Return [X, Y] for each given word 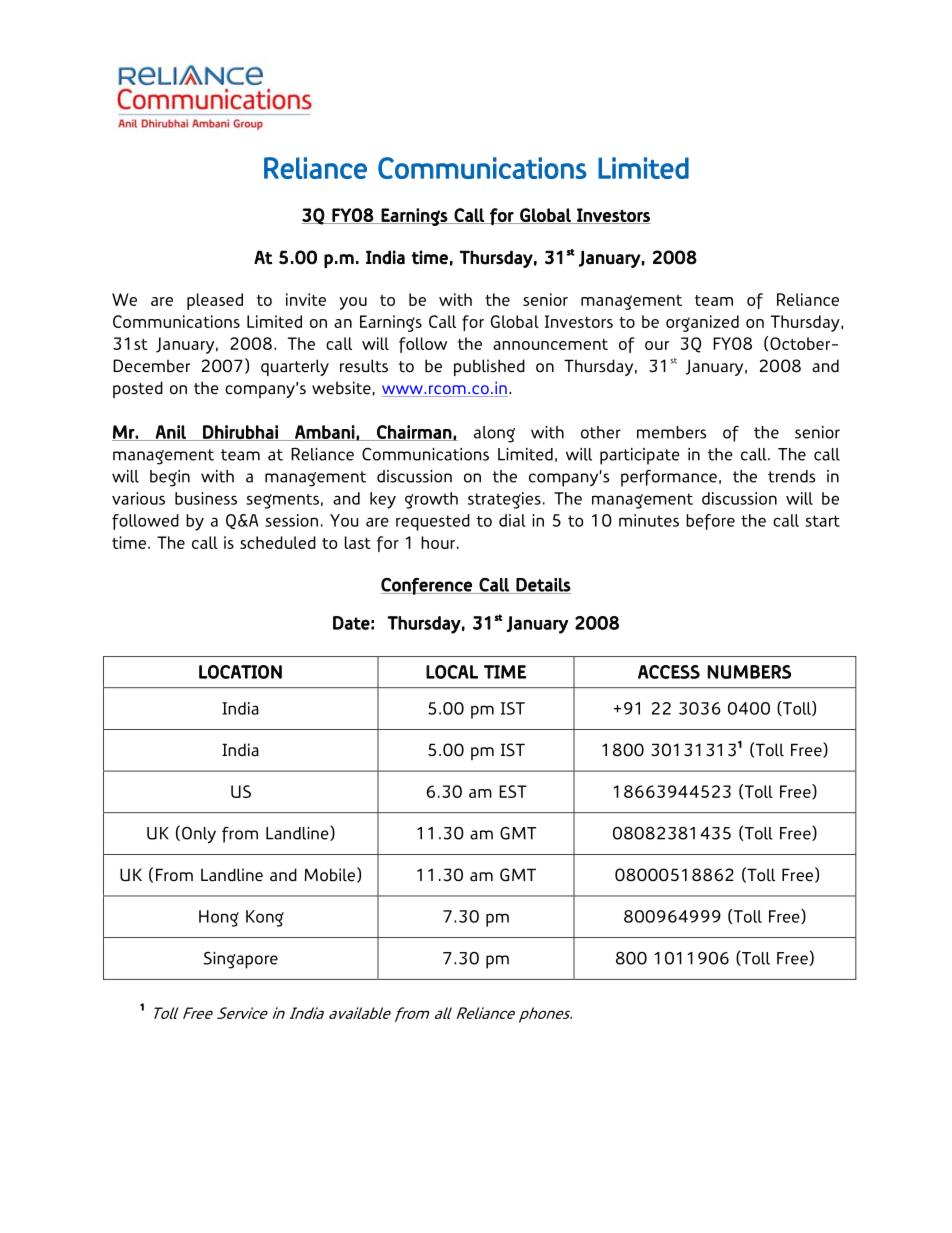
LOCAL [452, 672]
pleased [215, 301]
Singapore [240, 960]
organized [702, 323]
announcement [550, 344]
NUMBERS [749, 672]
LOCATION [240, 672]
